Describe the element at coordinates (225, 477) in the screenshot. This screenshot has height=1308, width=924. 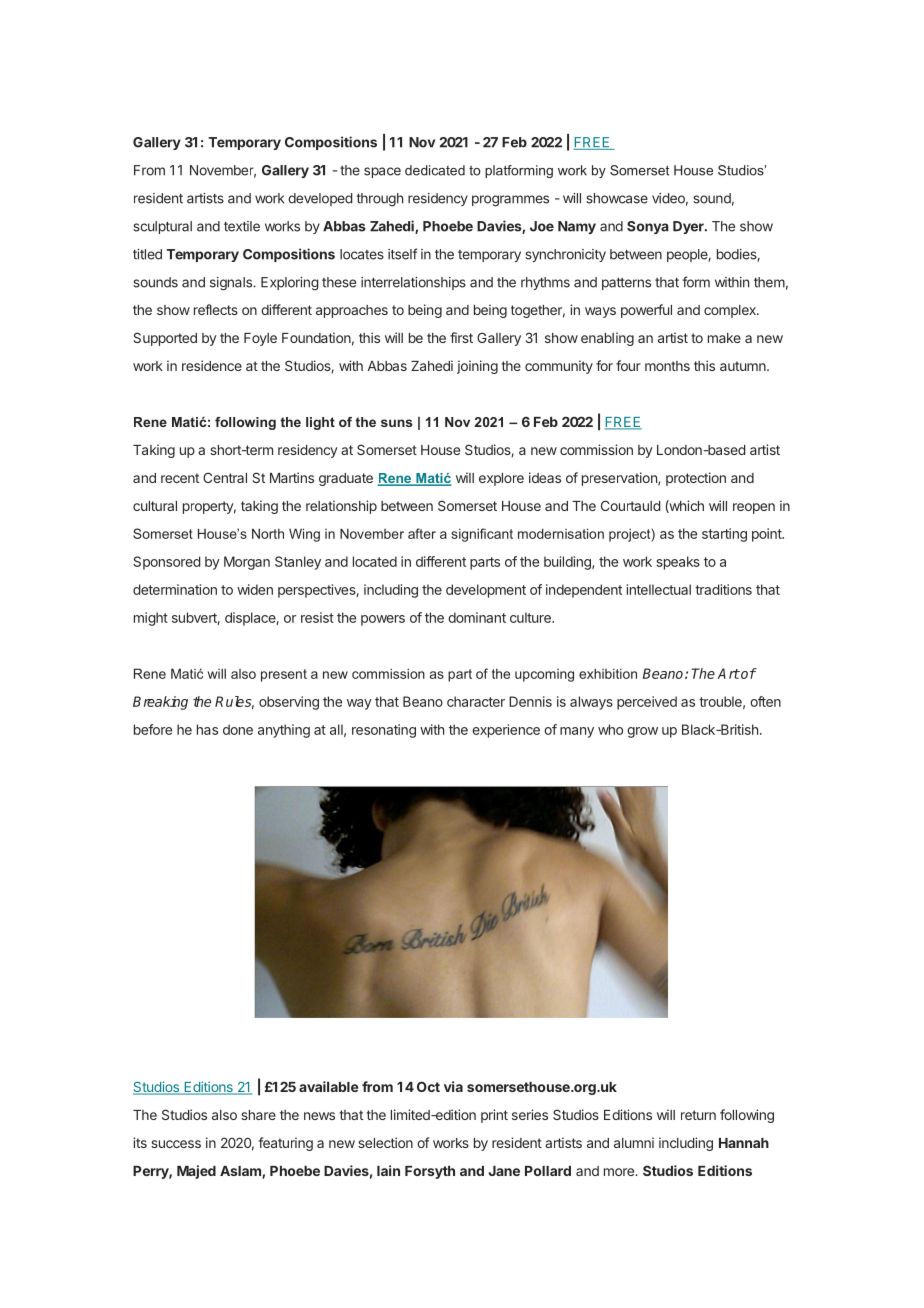
I see `Central` at that location.
